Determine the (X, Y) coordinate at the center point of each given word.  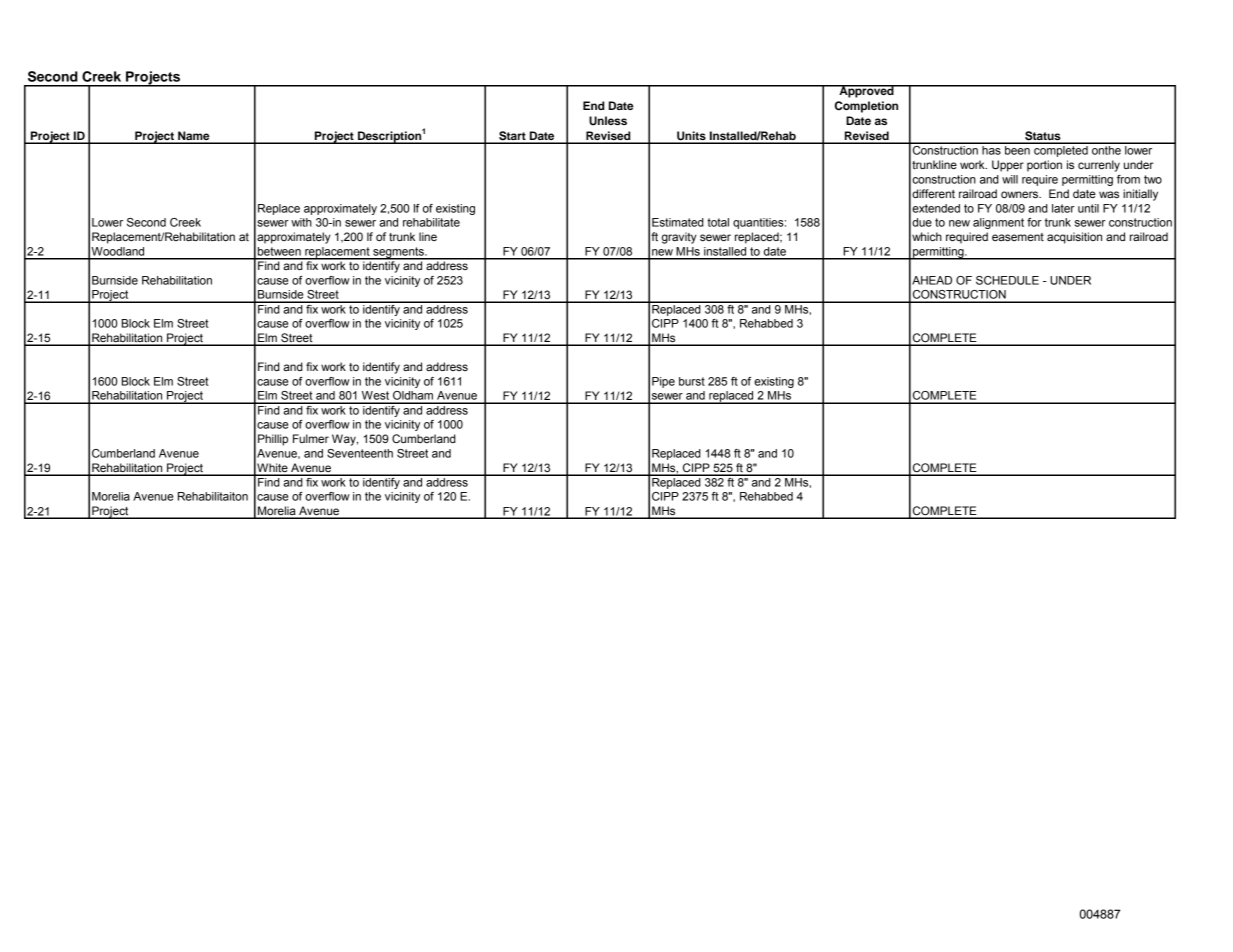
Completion (866, 107)
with (301, 222)
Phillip (273, 440)
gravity (679, 238)
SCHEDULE (1007, 280)
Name (194, 137)
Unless (608, 121)
